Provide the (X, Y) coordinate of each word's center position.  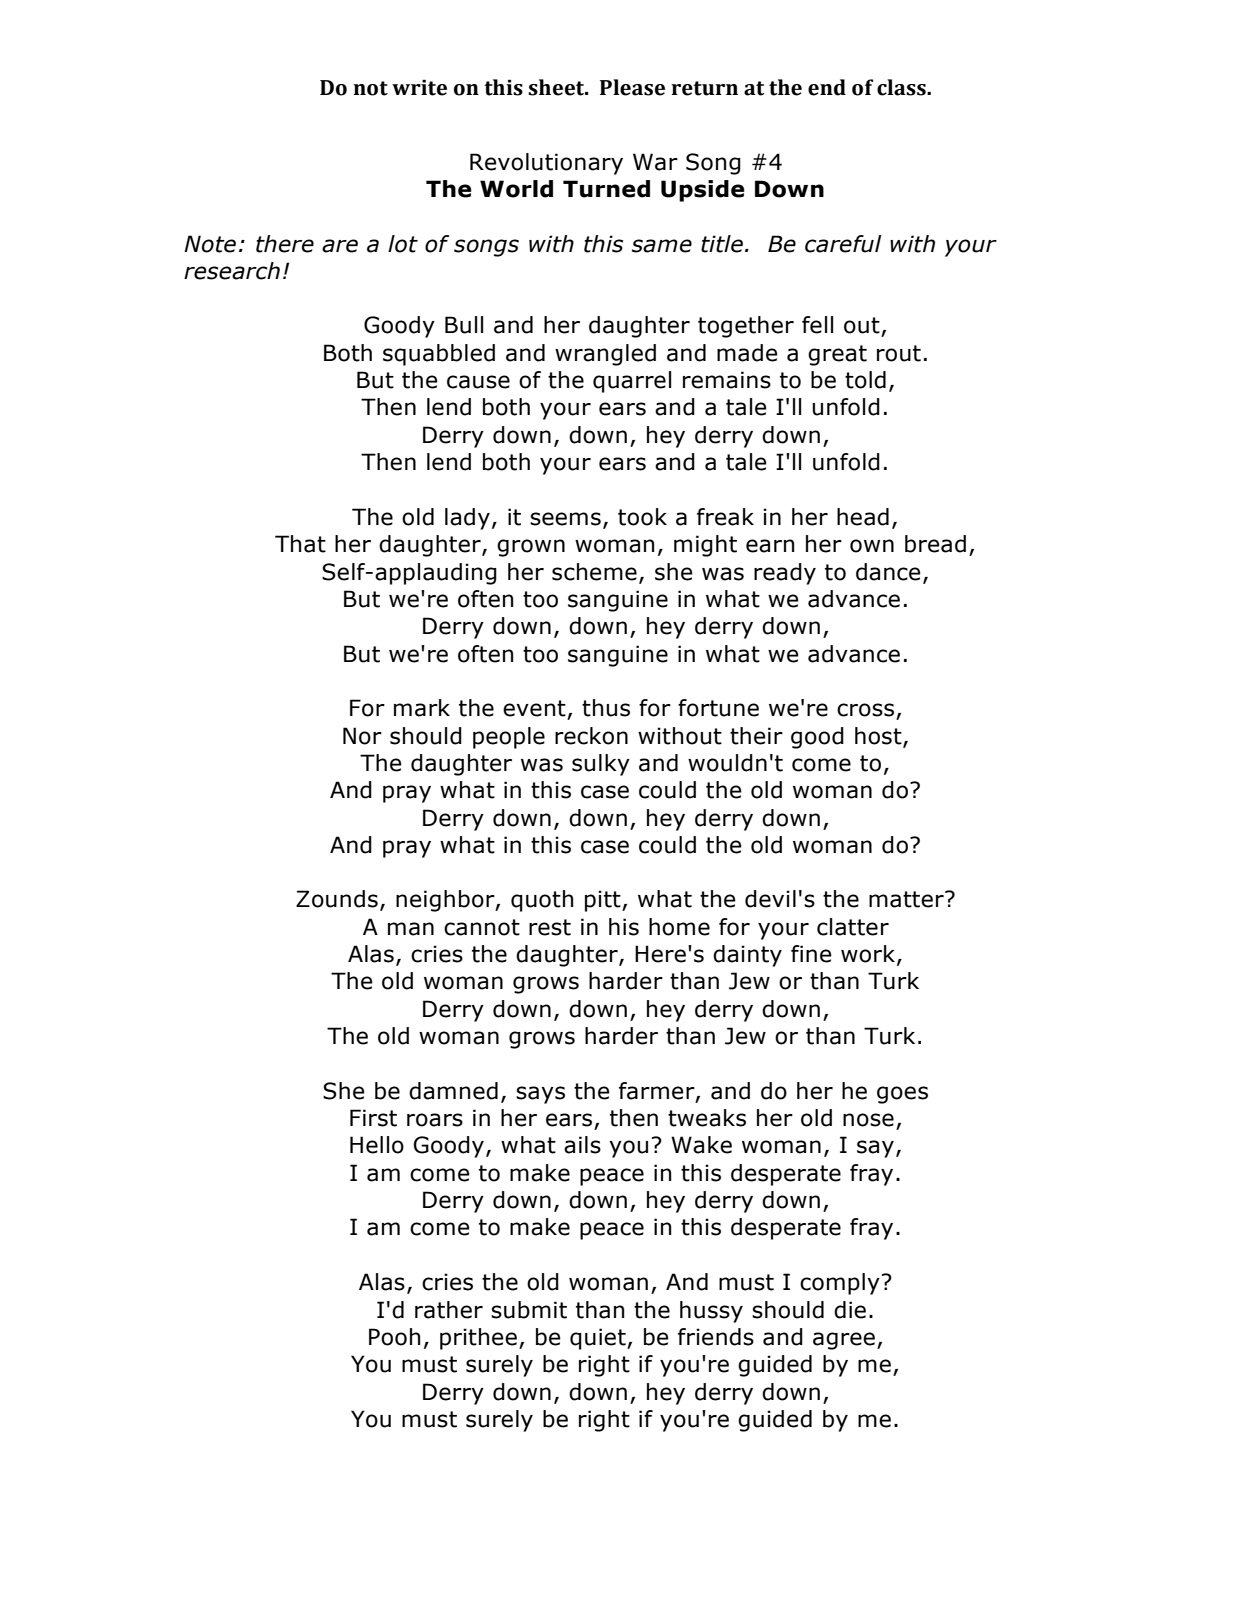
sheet (557, 87)
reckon (591, 736)
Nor (362, 736)
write (419, 87)
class (902, 87)
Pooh (394, 1337)
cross (867, 711)
